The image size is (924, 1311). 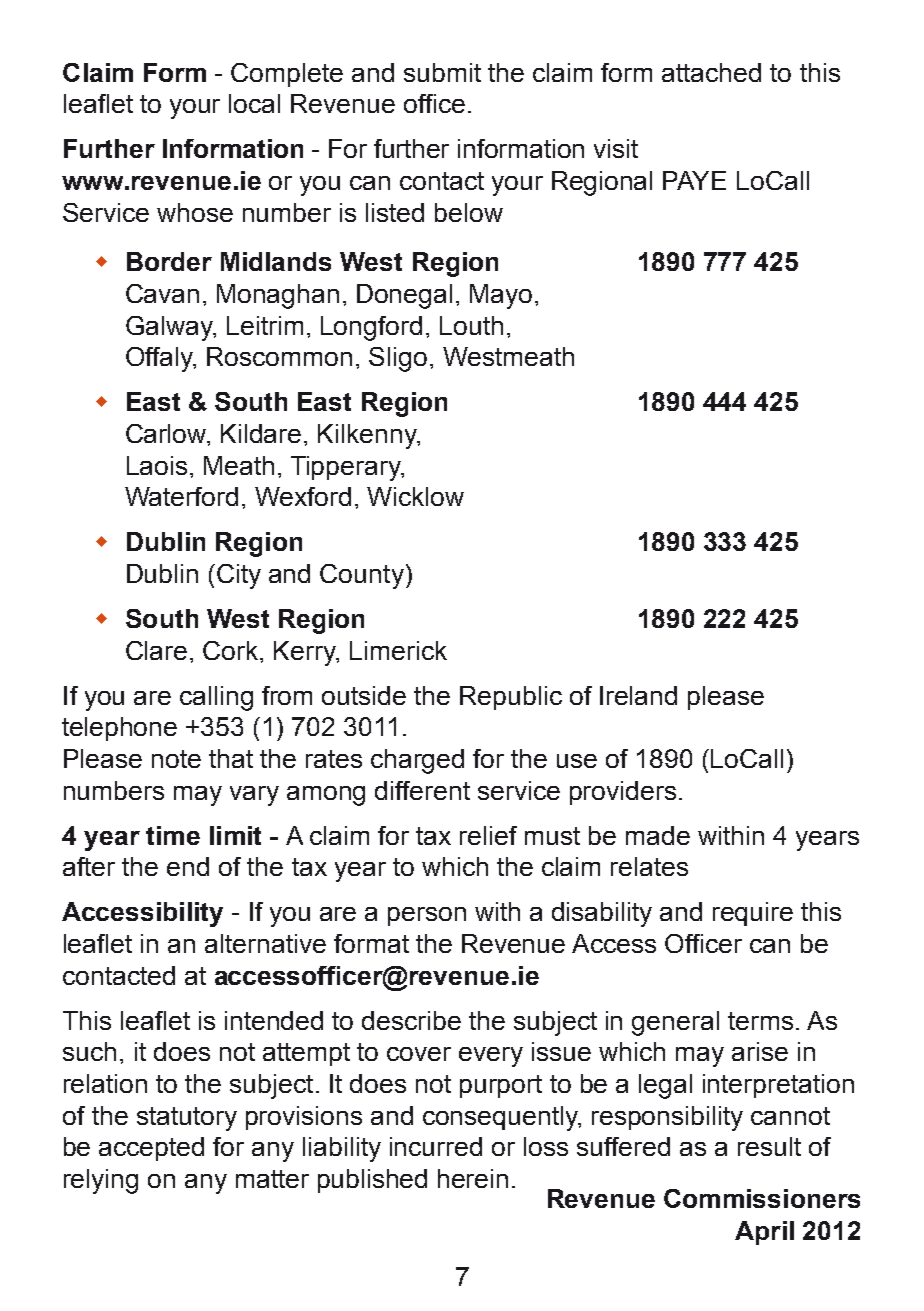 What do you see at coordinates (362, 576) in the page?
I see `County` at bounding box center [362, 576].
